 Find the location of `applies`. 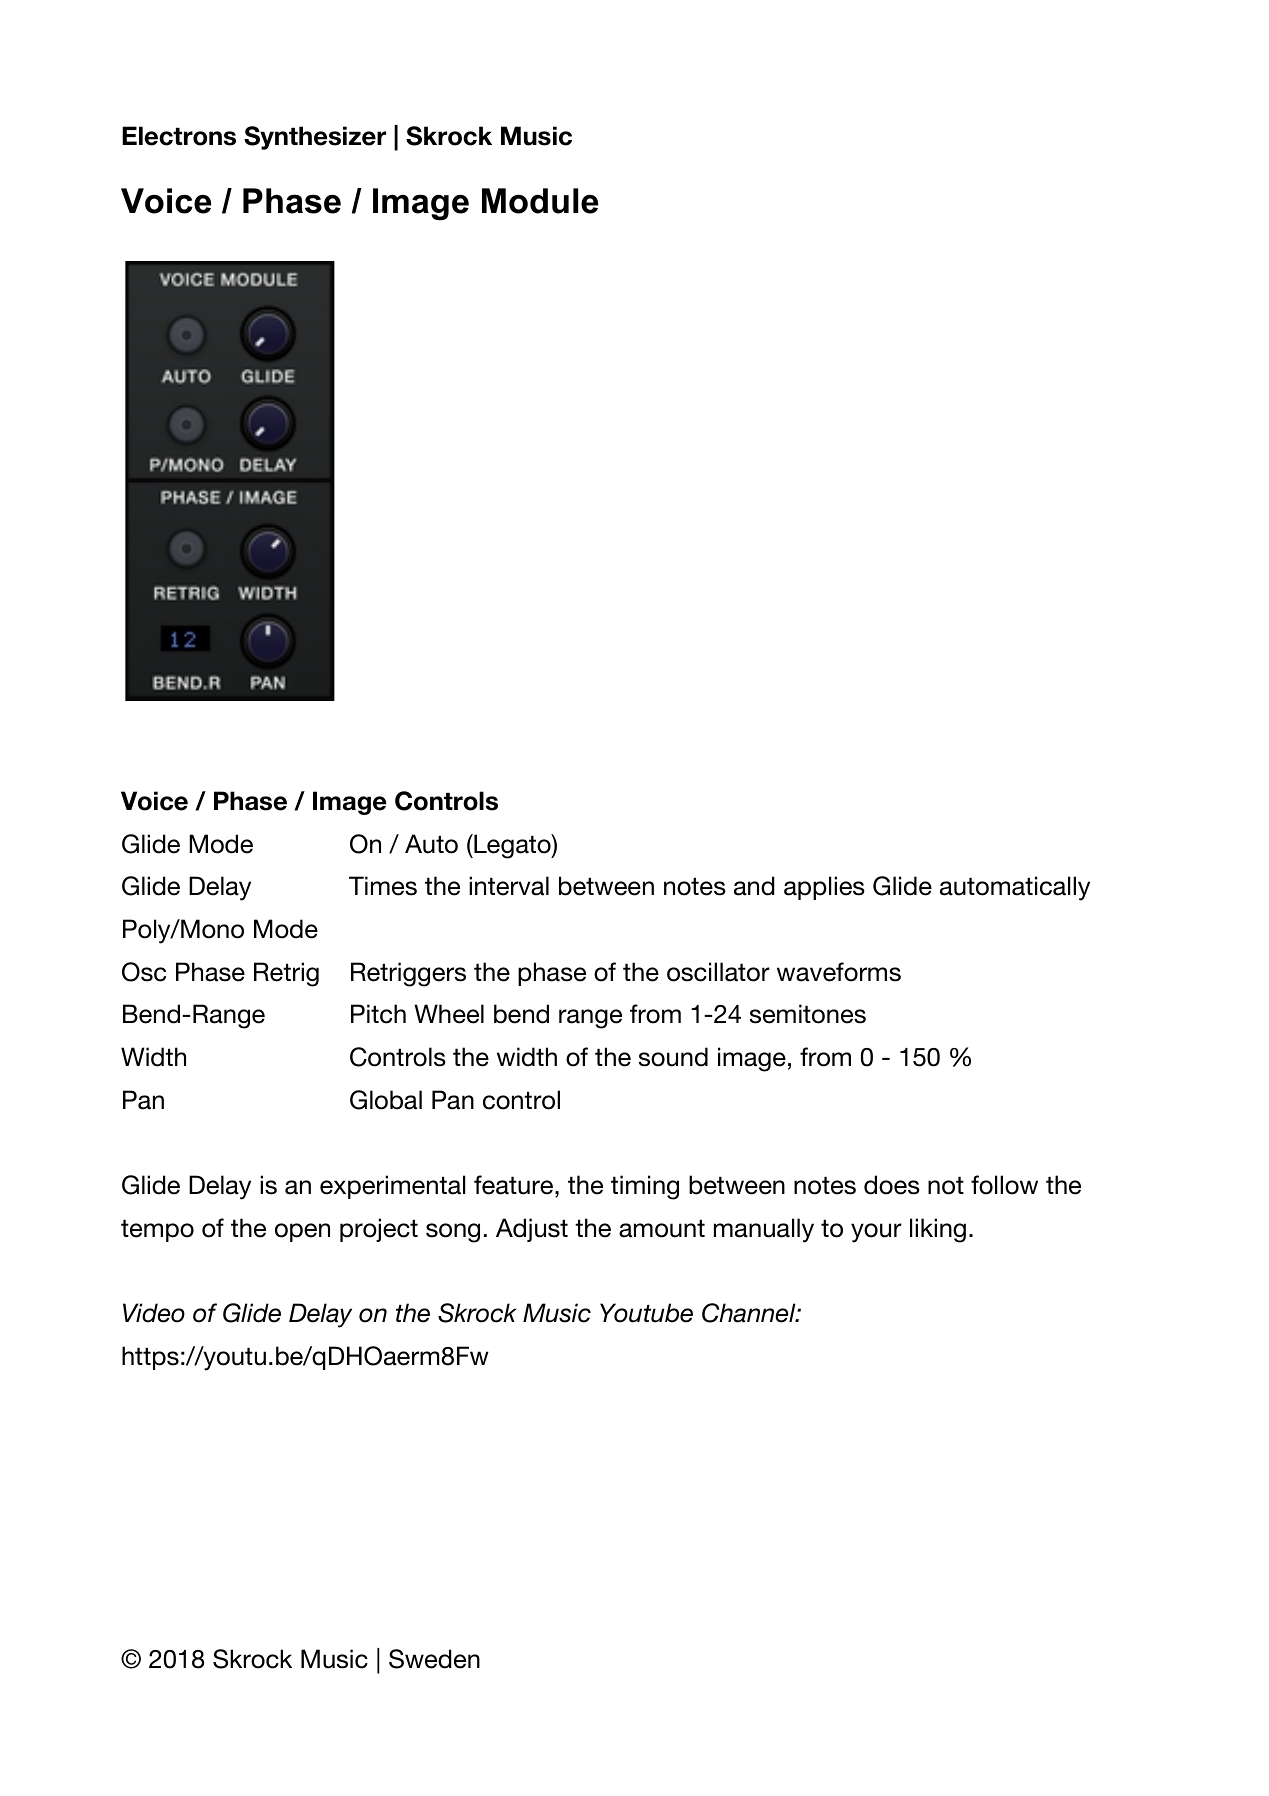

applies is located at coordinates (824, 888).
